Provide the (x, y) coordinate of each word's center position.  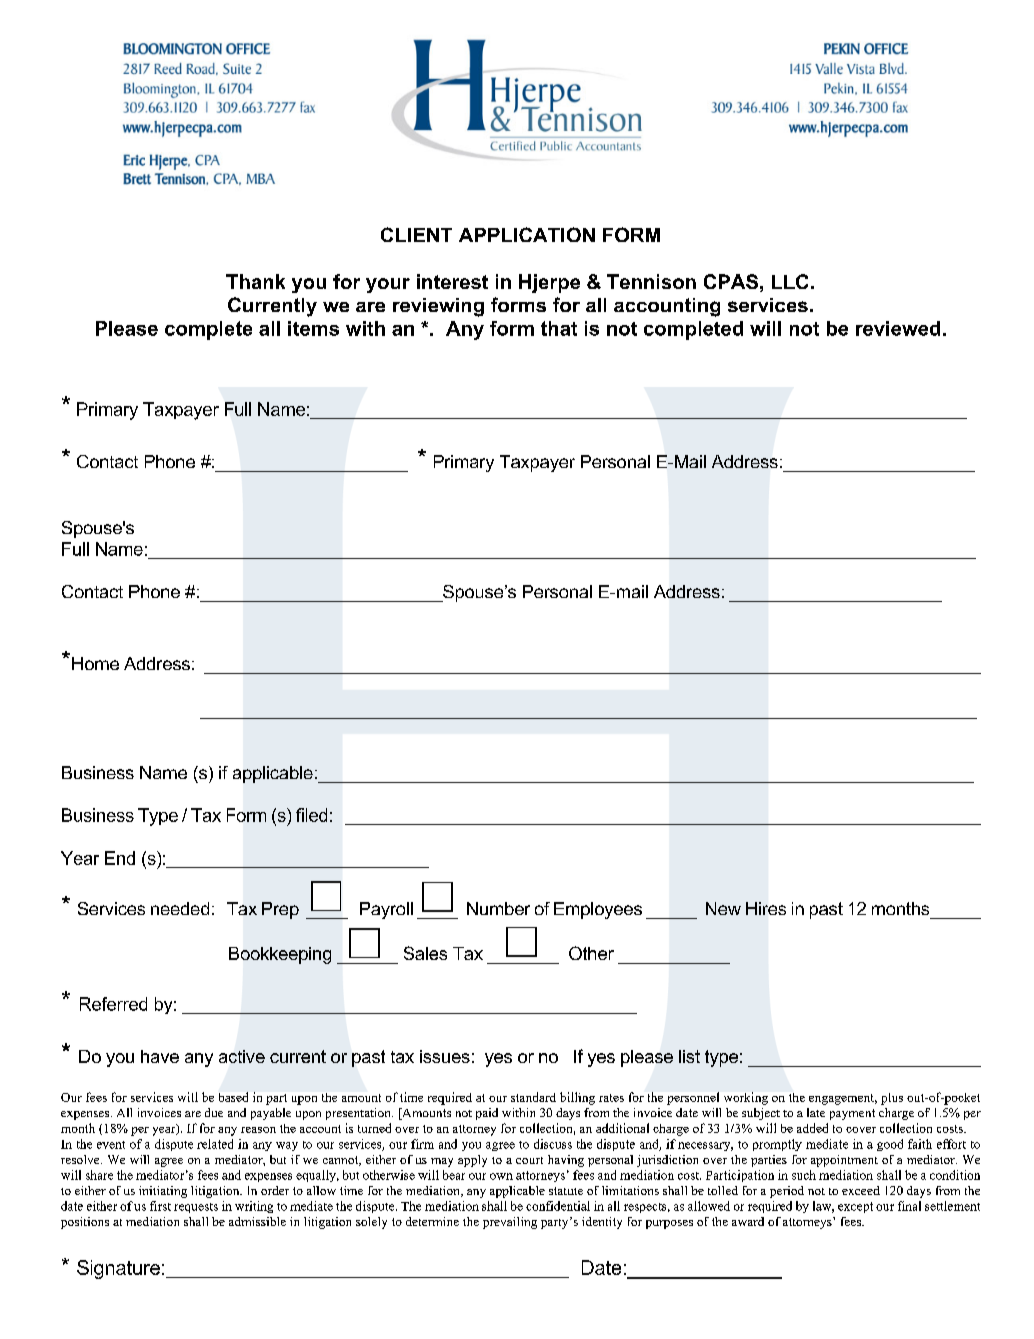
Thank (255, 281)
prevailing (510, 1223)
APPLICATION (527, 234)
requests (196, 1208)
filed (311, 815)
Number (498, 908)
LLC (790, 281)
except (855, 1207)
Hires (766, 908)
